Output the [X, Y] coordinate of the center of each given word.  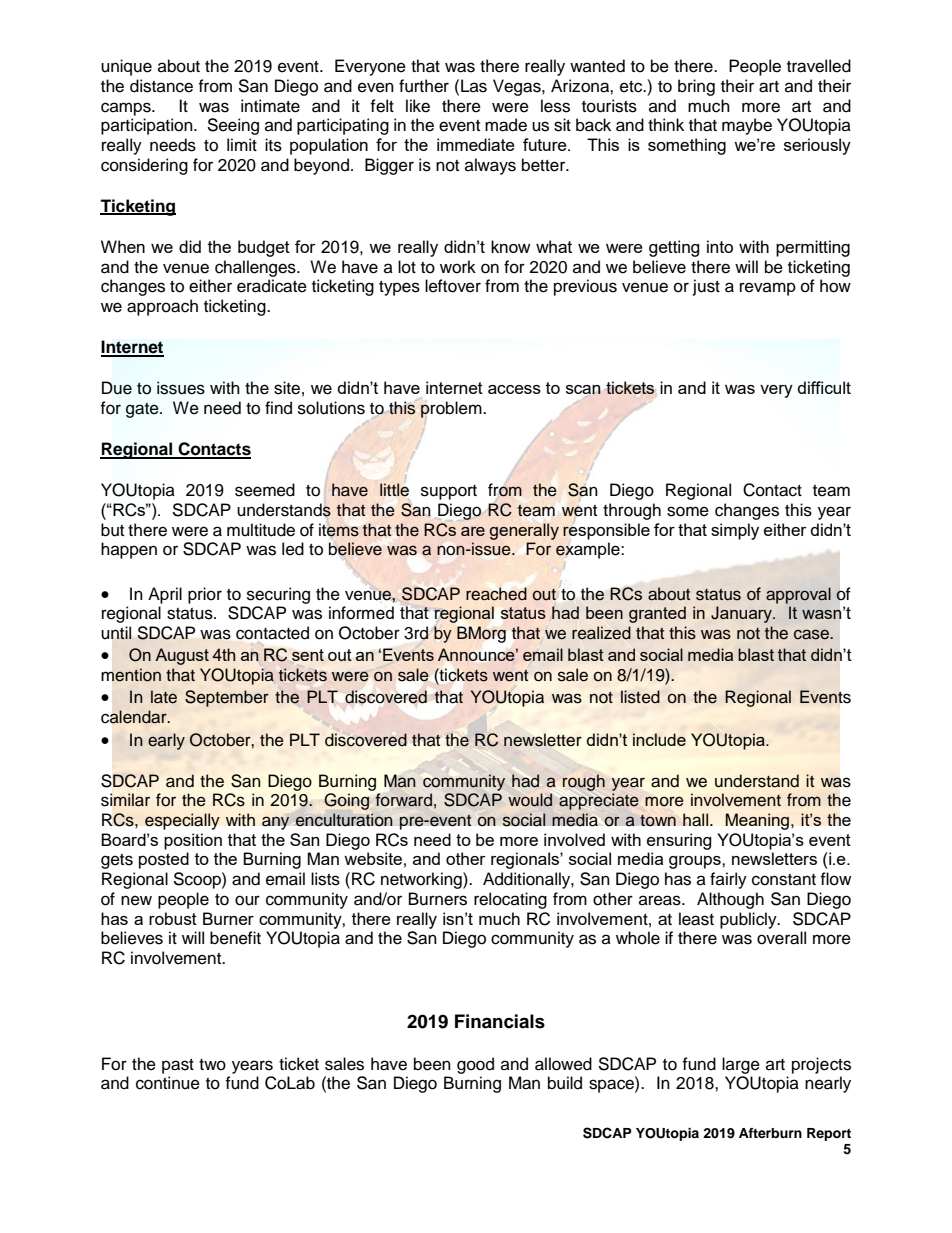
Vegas [518, 87]
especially [182, 821]
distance [161, 86]
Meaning [759, 821]
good [475, 1065]
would [530, 800]
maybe [747, 126]
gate [143, 410]
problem [452, 410]
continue [168, 1083]
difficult [824, 387]
